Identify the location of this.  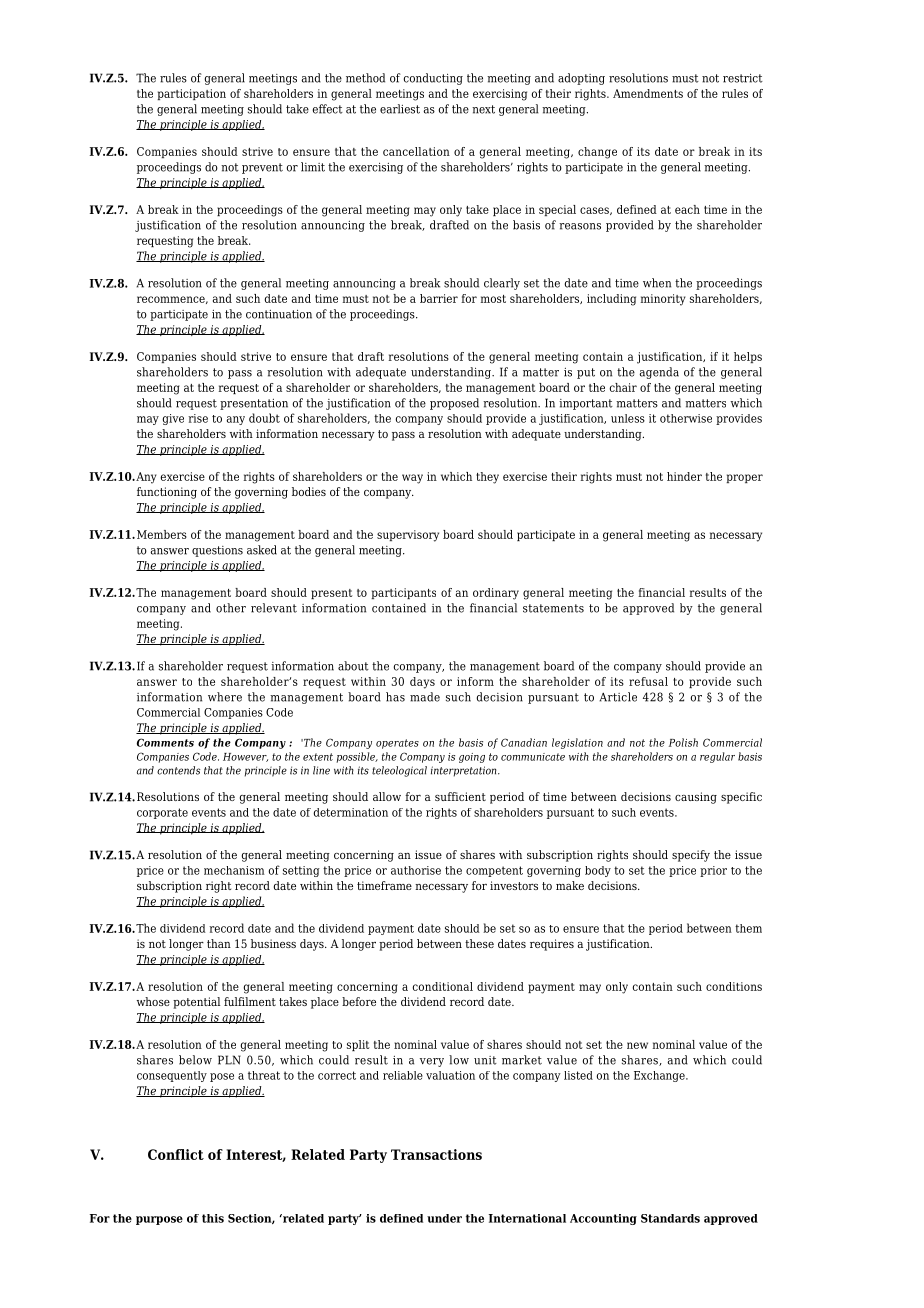
(213, 1218).
